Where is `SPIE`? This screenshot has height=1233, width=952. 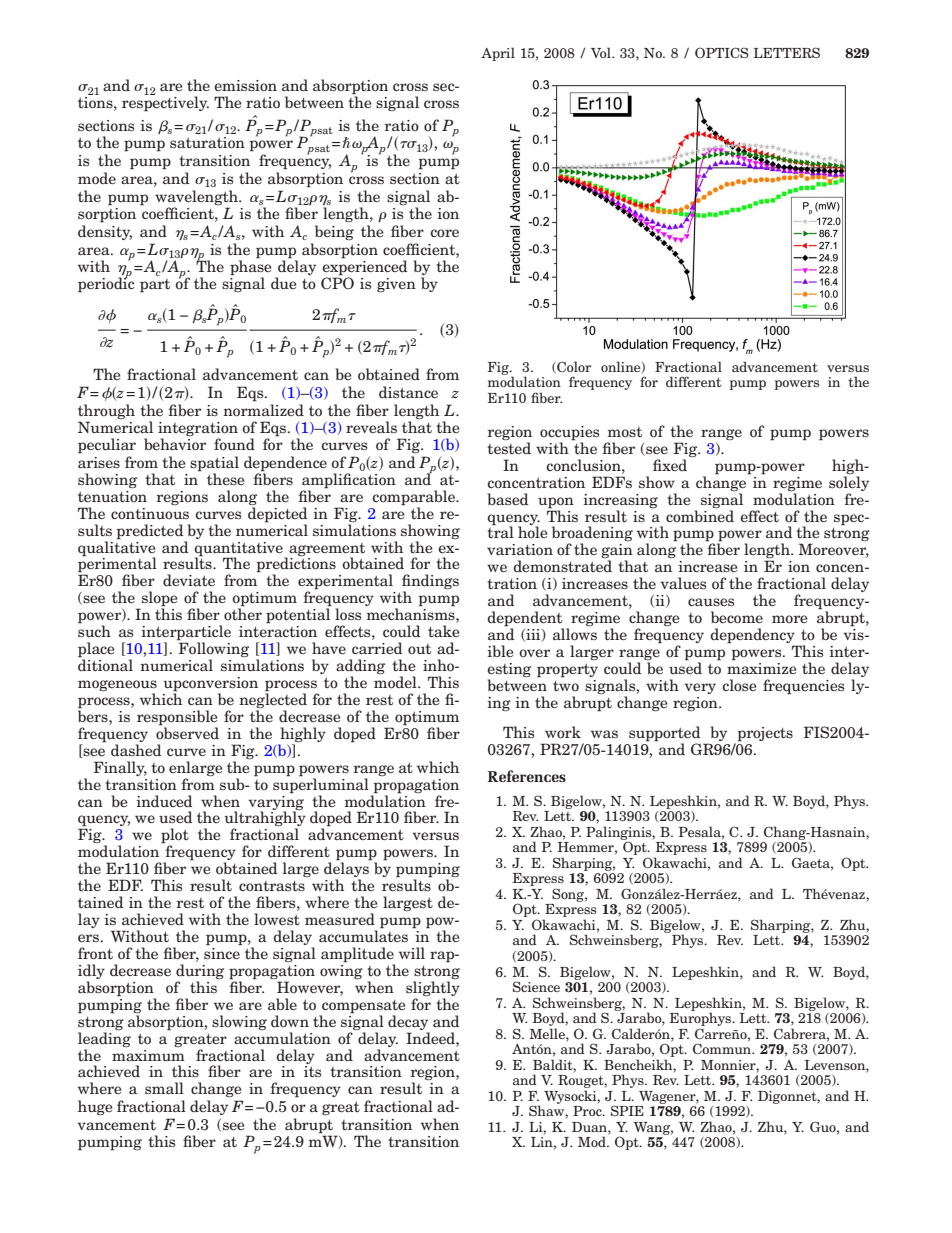
SPIE is located at coordinates (627, 1110).
